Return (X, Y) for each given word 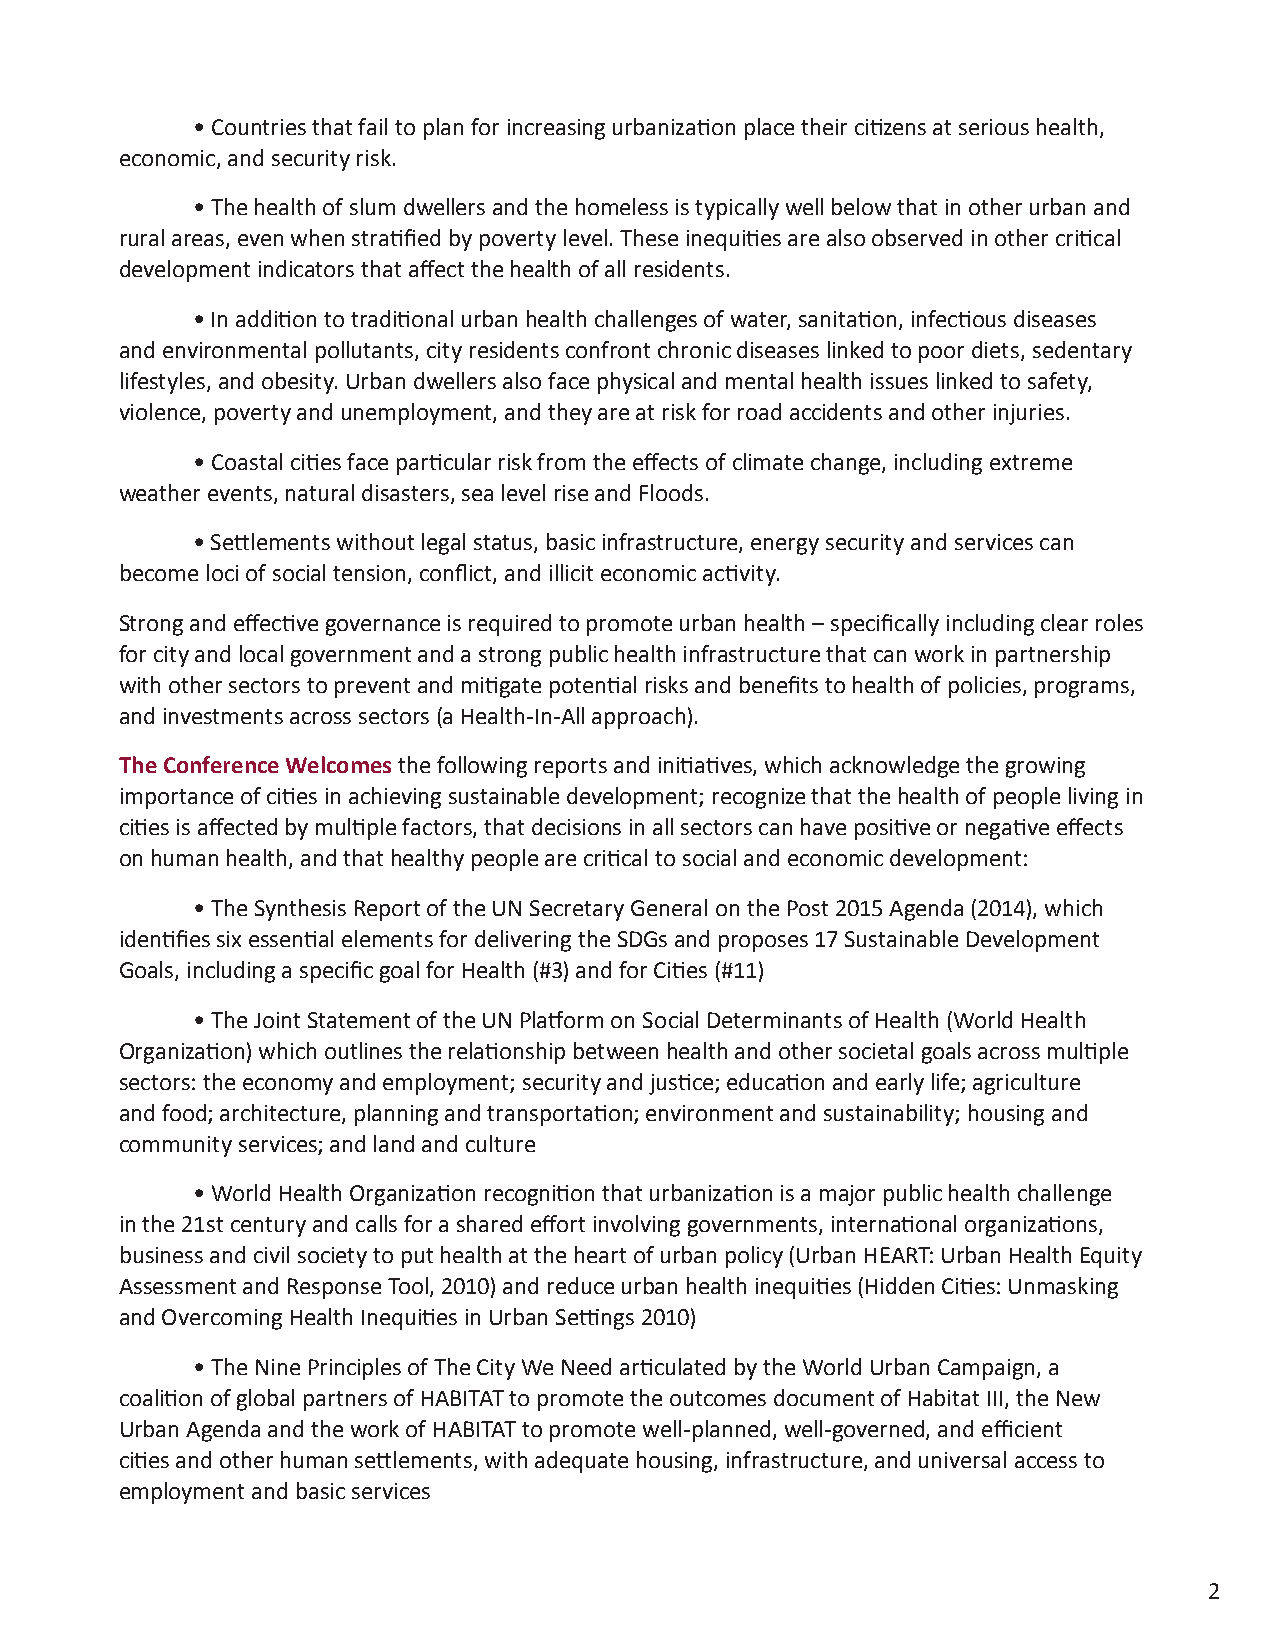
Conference (221, 764)
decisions (576, 826)
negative (1007, 829)
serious (994, 127)
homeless (622, 206)
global (265, 1400)
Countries (259, 127)
